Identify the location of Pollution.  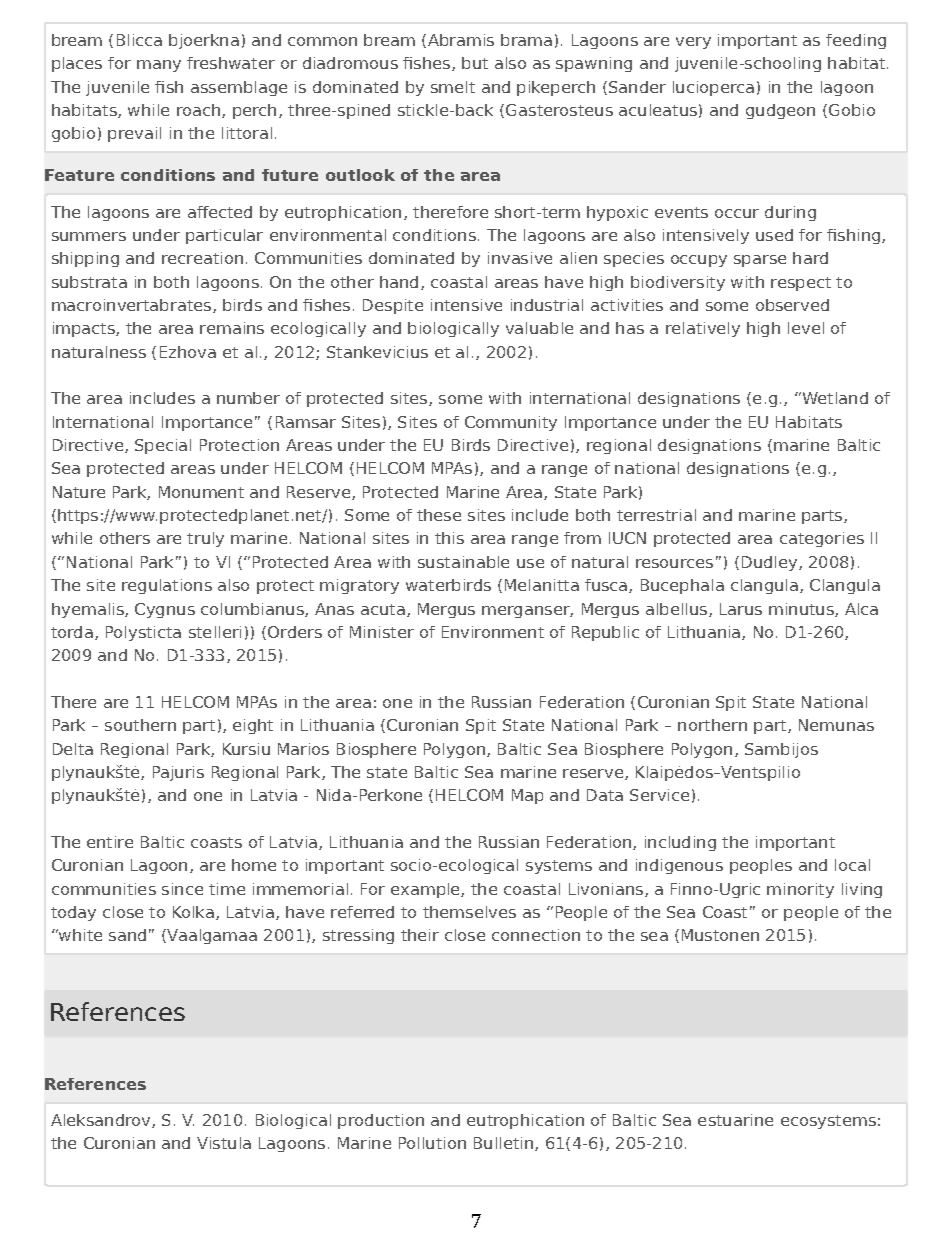
(432, 1143).
